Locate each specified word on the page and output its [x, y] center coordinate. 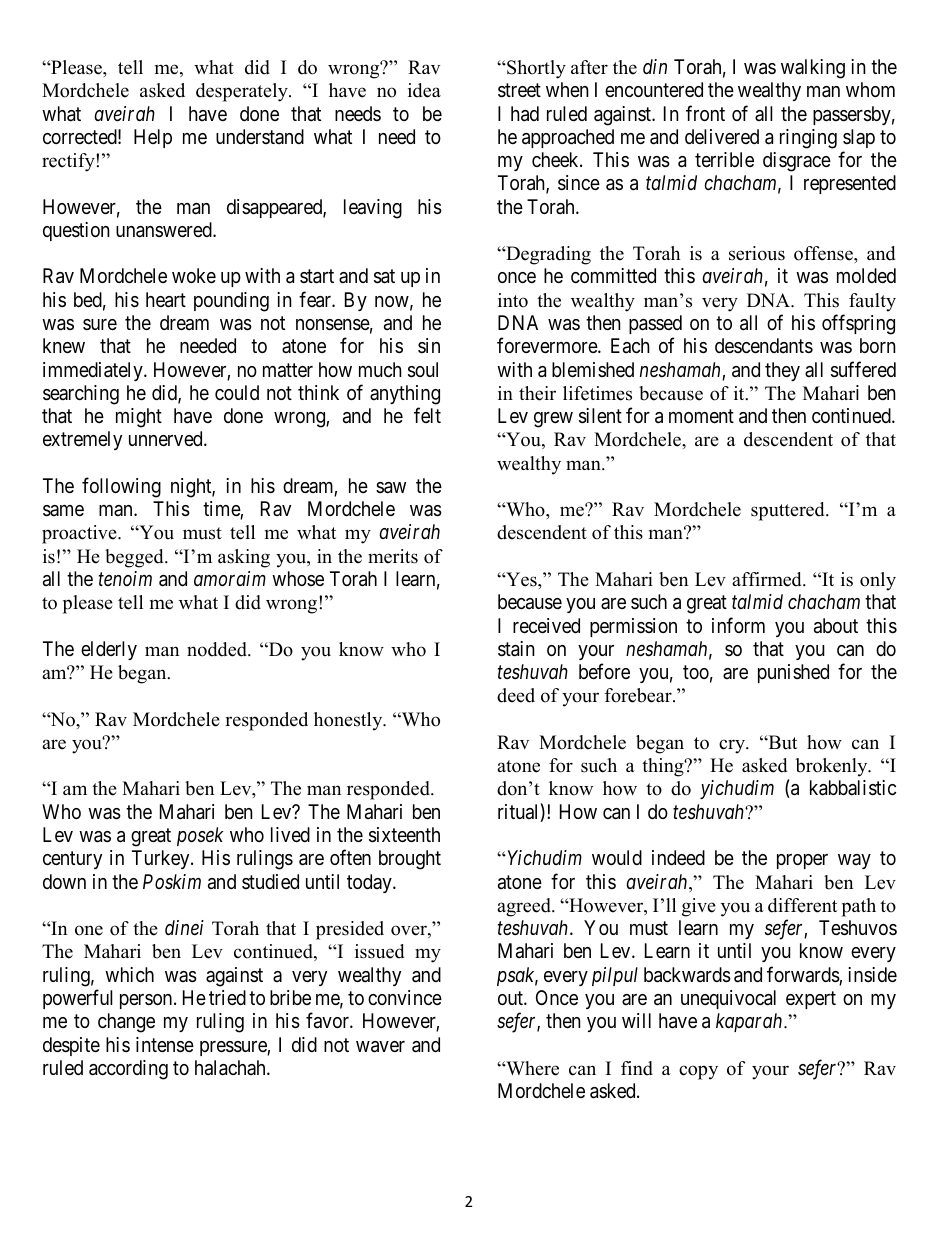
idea [424, 90]
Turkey [162, 859]
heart [166, 300]
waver [380, 1047]
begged [135, 558]
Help [153, 138]
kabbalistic [853, 788]
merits [393, 556]
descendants [764, 346]
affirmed [768, 579]
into [513, 300]
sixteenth [404, 835]
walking [813, 69]
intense [165, 1045]
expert [811, 1000]
